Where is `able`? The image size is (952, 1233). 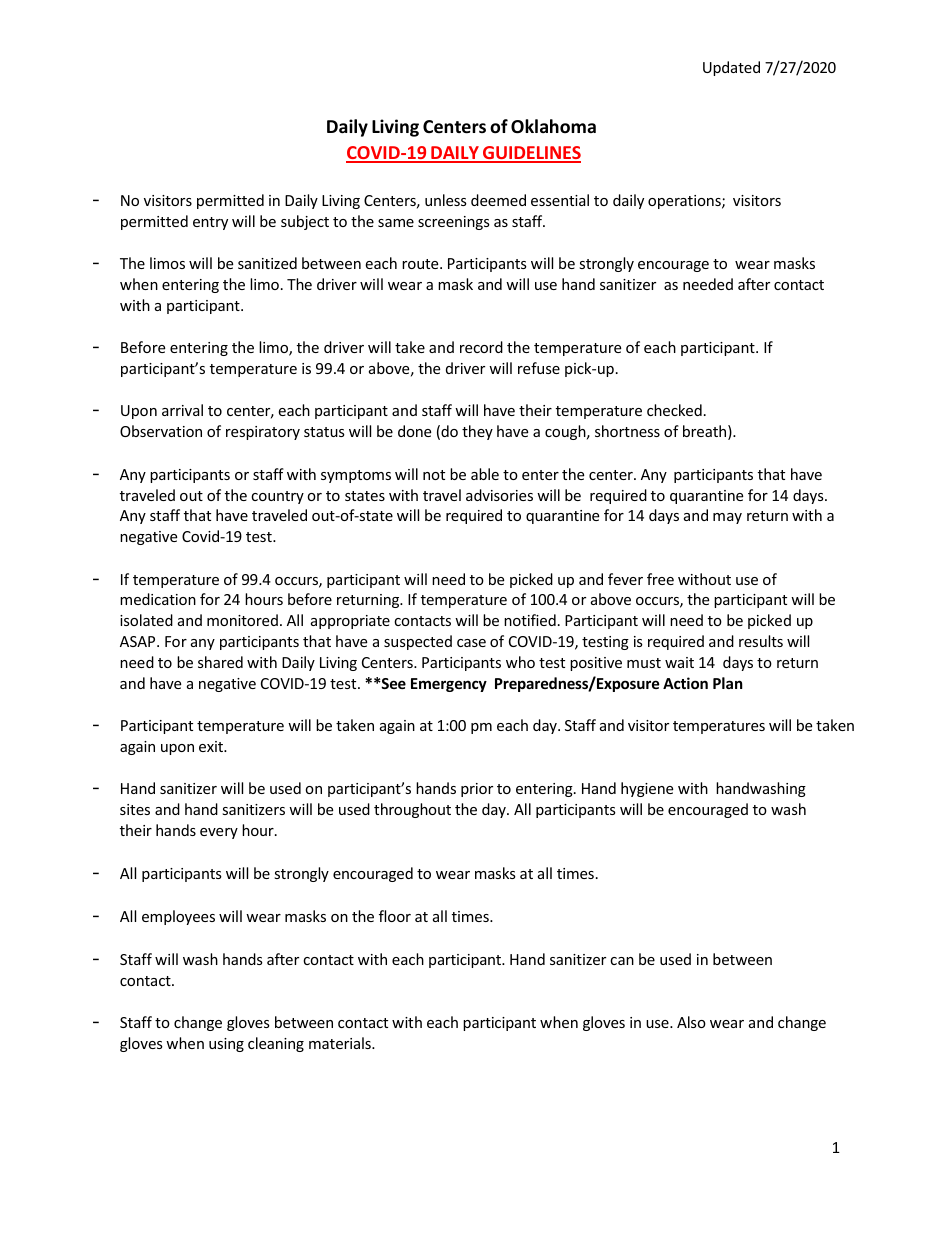 able is located at coordinates (485, 474).
